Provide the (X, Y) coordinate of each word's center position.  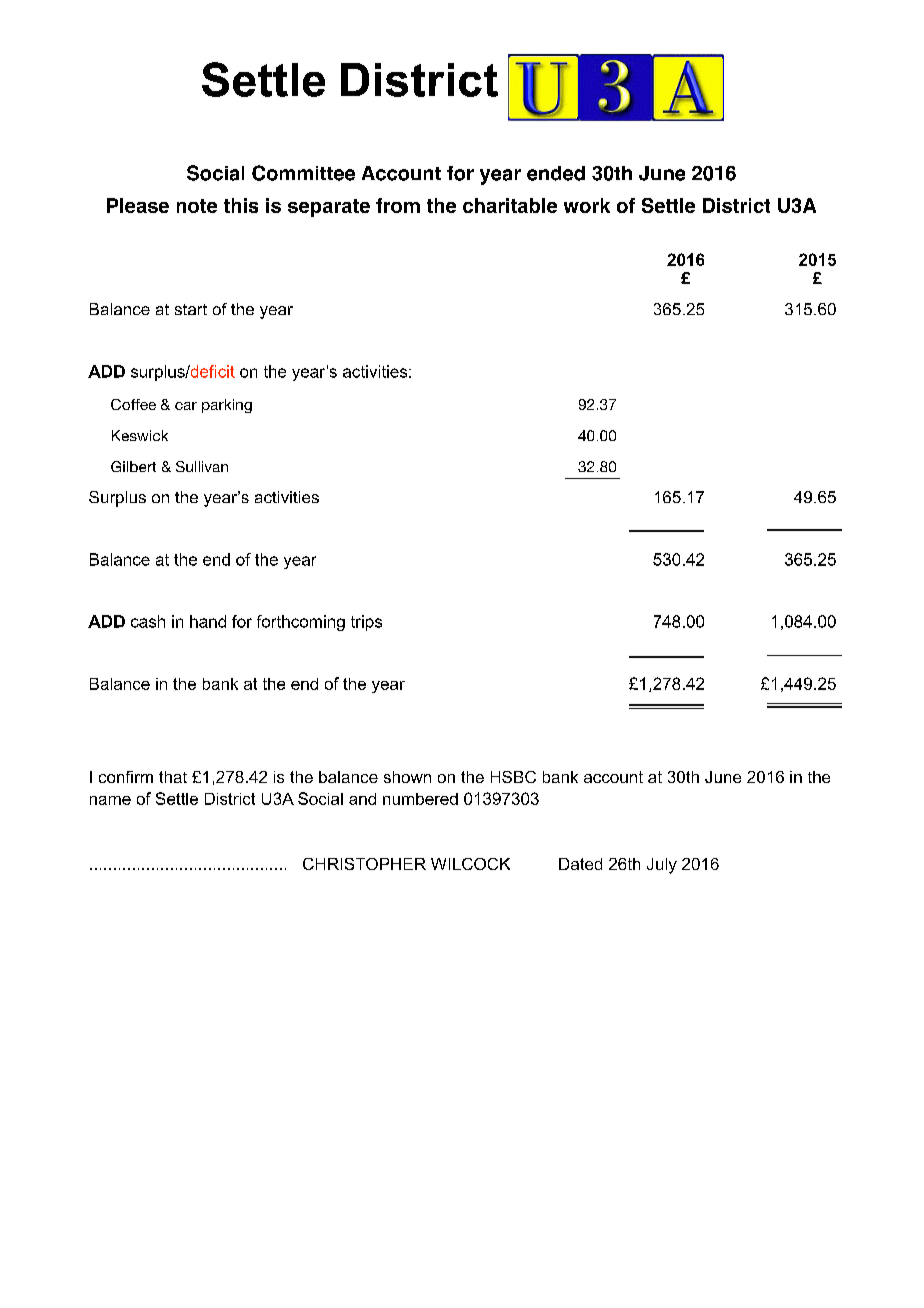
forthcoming (301, 623)
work (587, 205)
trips (366, 623)
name (110, 800)
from (398, 205)
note (197, 206)
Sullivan (202, 466)
